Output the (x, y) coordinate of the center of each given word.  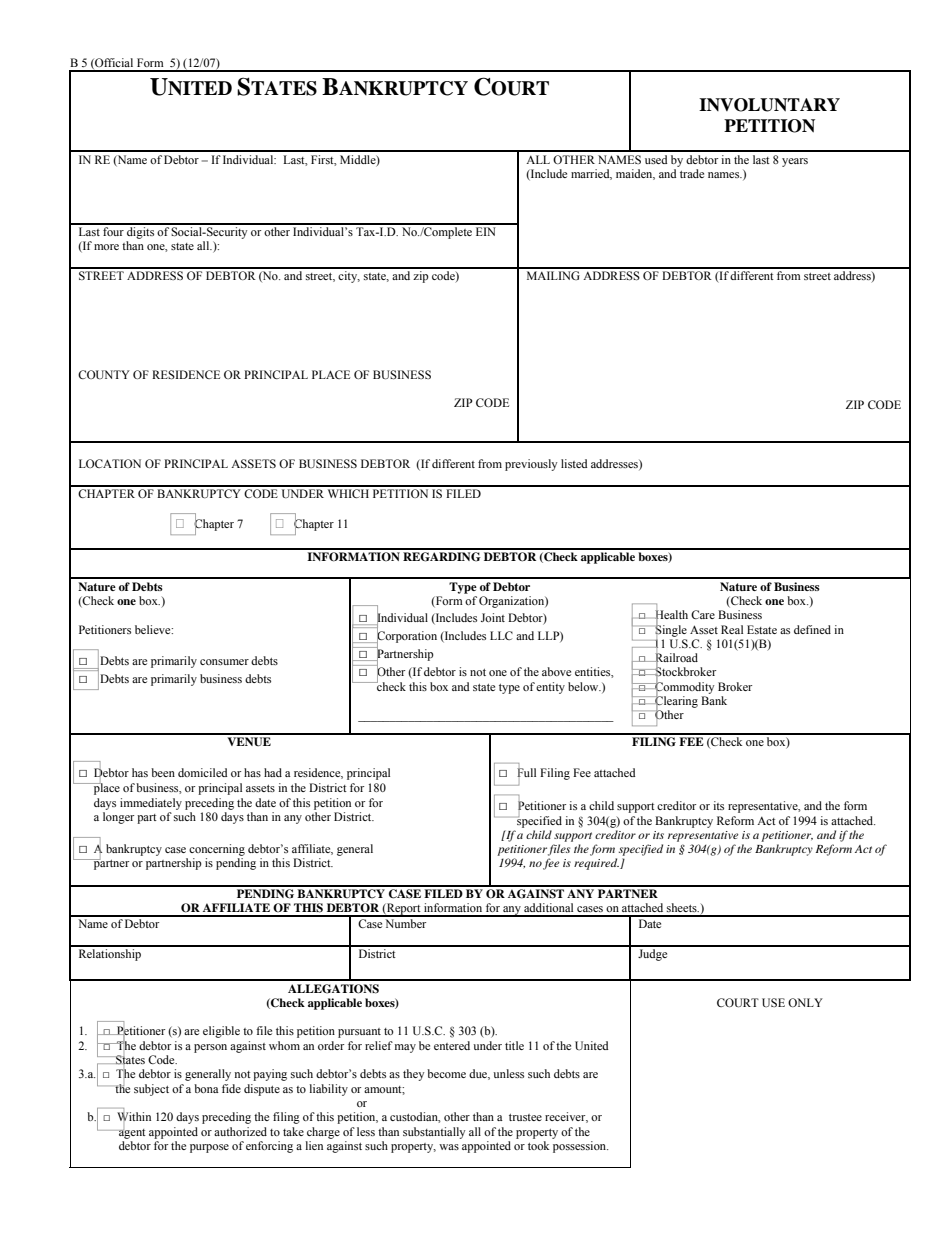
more (106, 247)
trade (692, 173)
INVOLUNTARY (769, 105)
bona (206, 1088)
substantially (434, 1133)
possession (580, 1147)
